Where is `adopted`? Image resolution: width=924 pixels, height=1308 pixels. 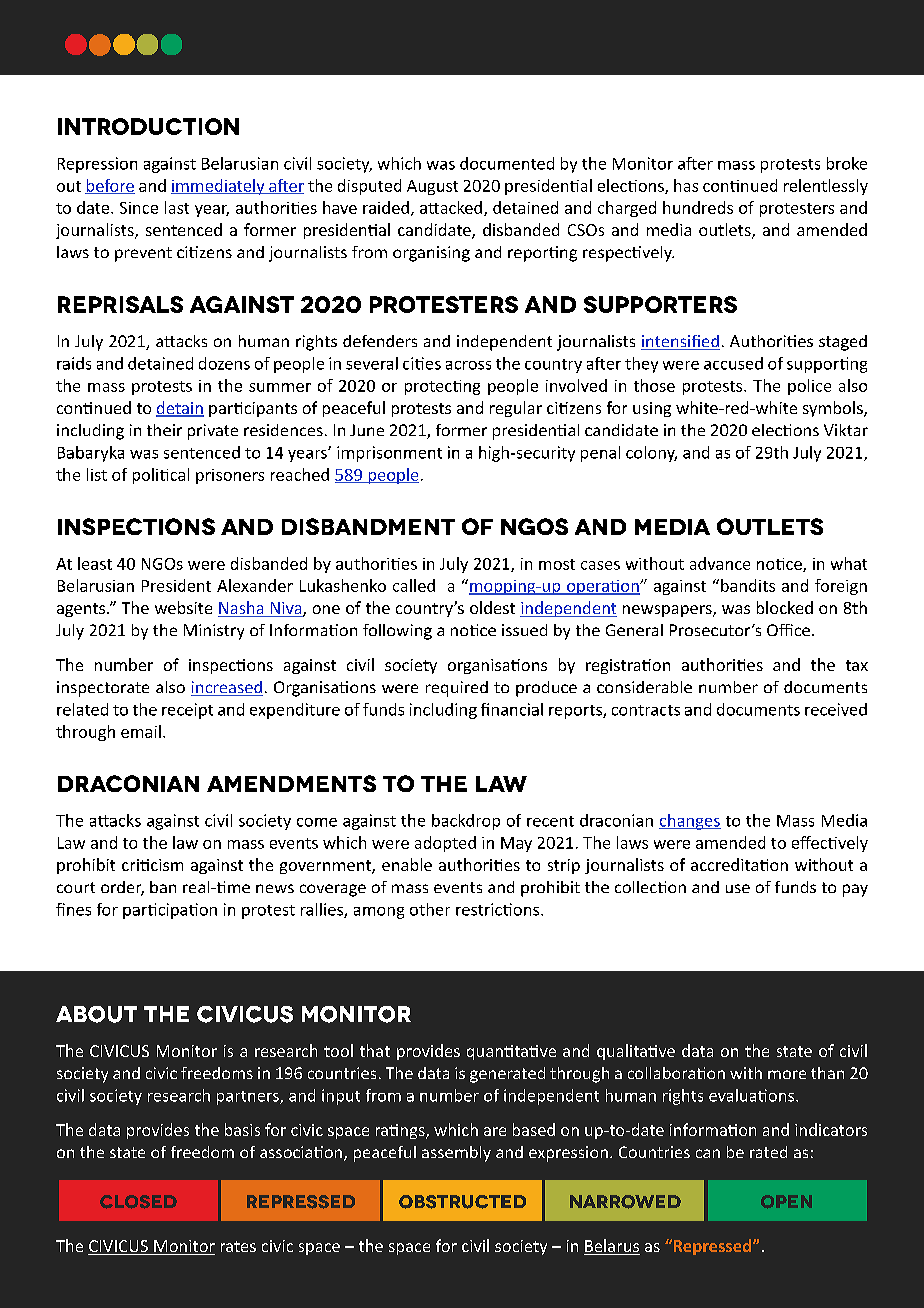
adopted is located at coordinates (445, 844).
